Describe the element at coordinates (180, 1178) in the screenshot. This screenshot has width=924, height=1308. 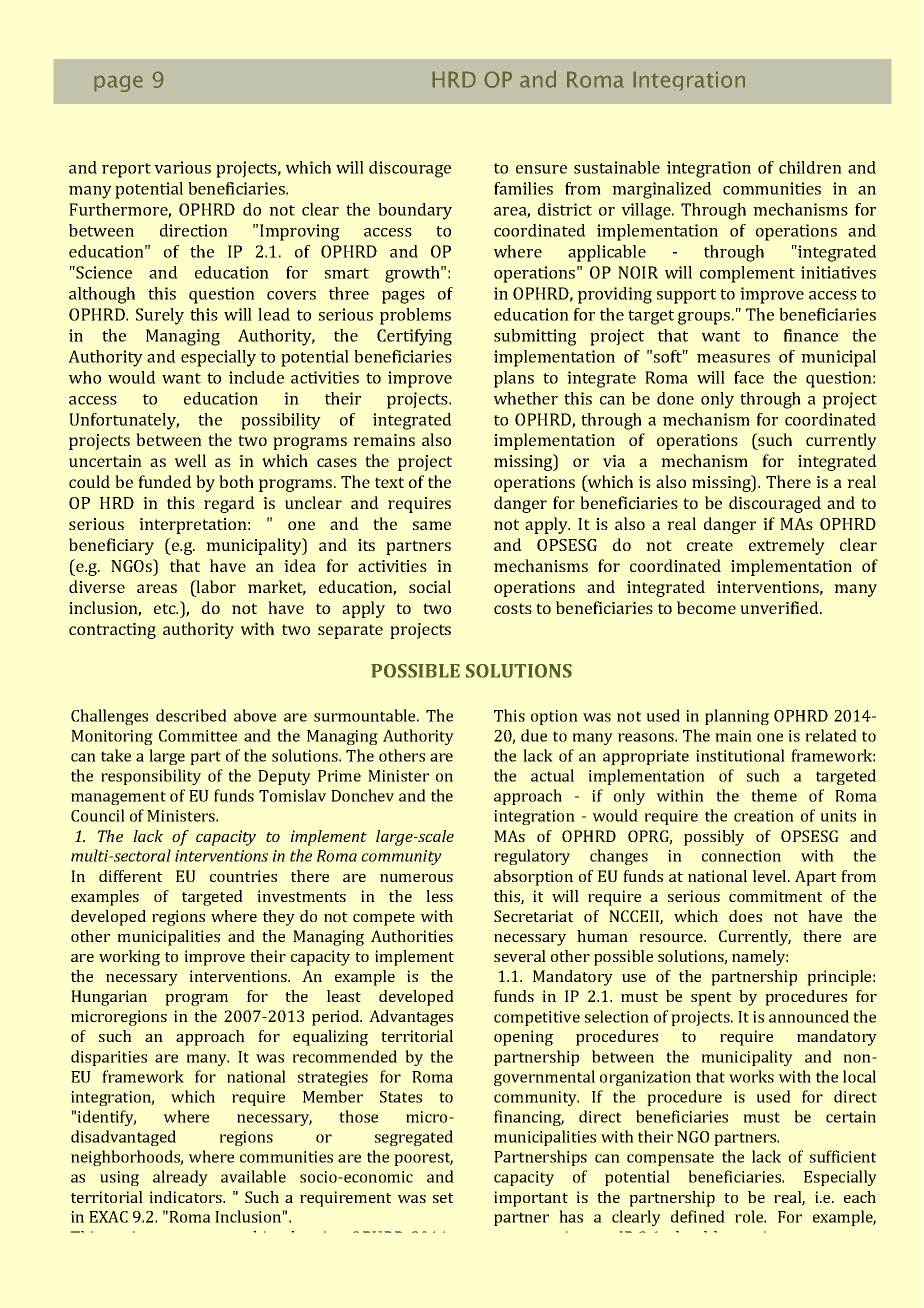
I see `already` at that location.
